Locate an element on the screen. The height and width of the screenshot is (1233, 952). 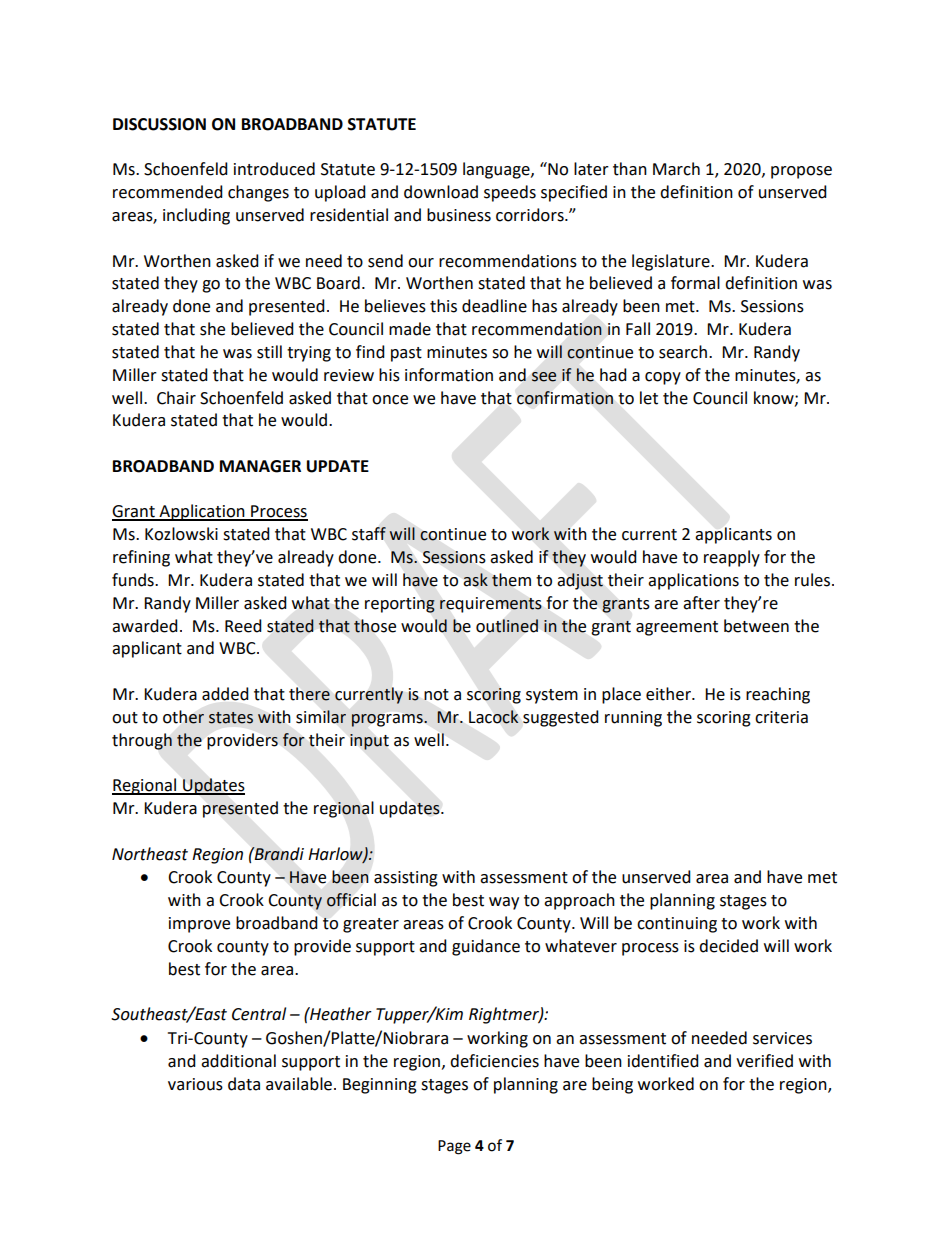
language is located at coordinates (497, 170).
